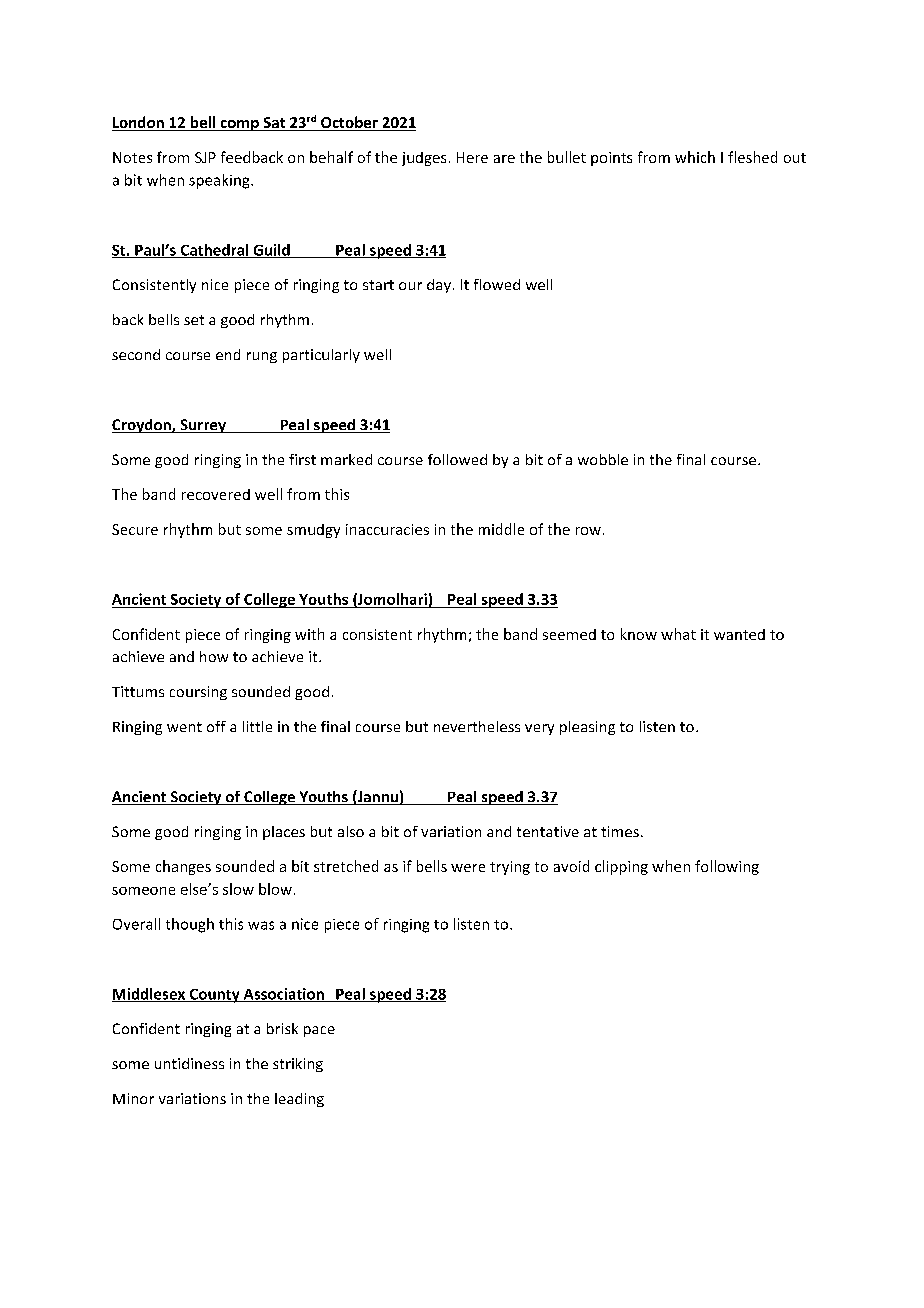  I want to click on following, so click(727, 867).
